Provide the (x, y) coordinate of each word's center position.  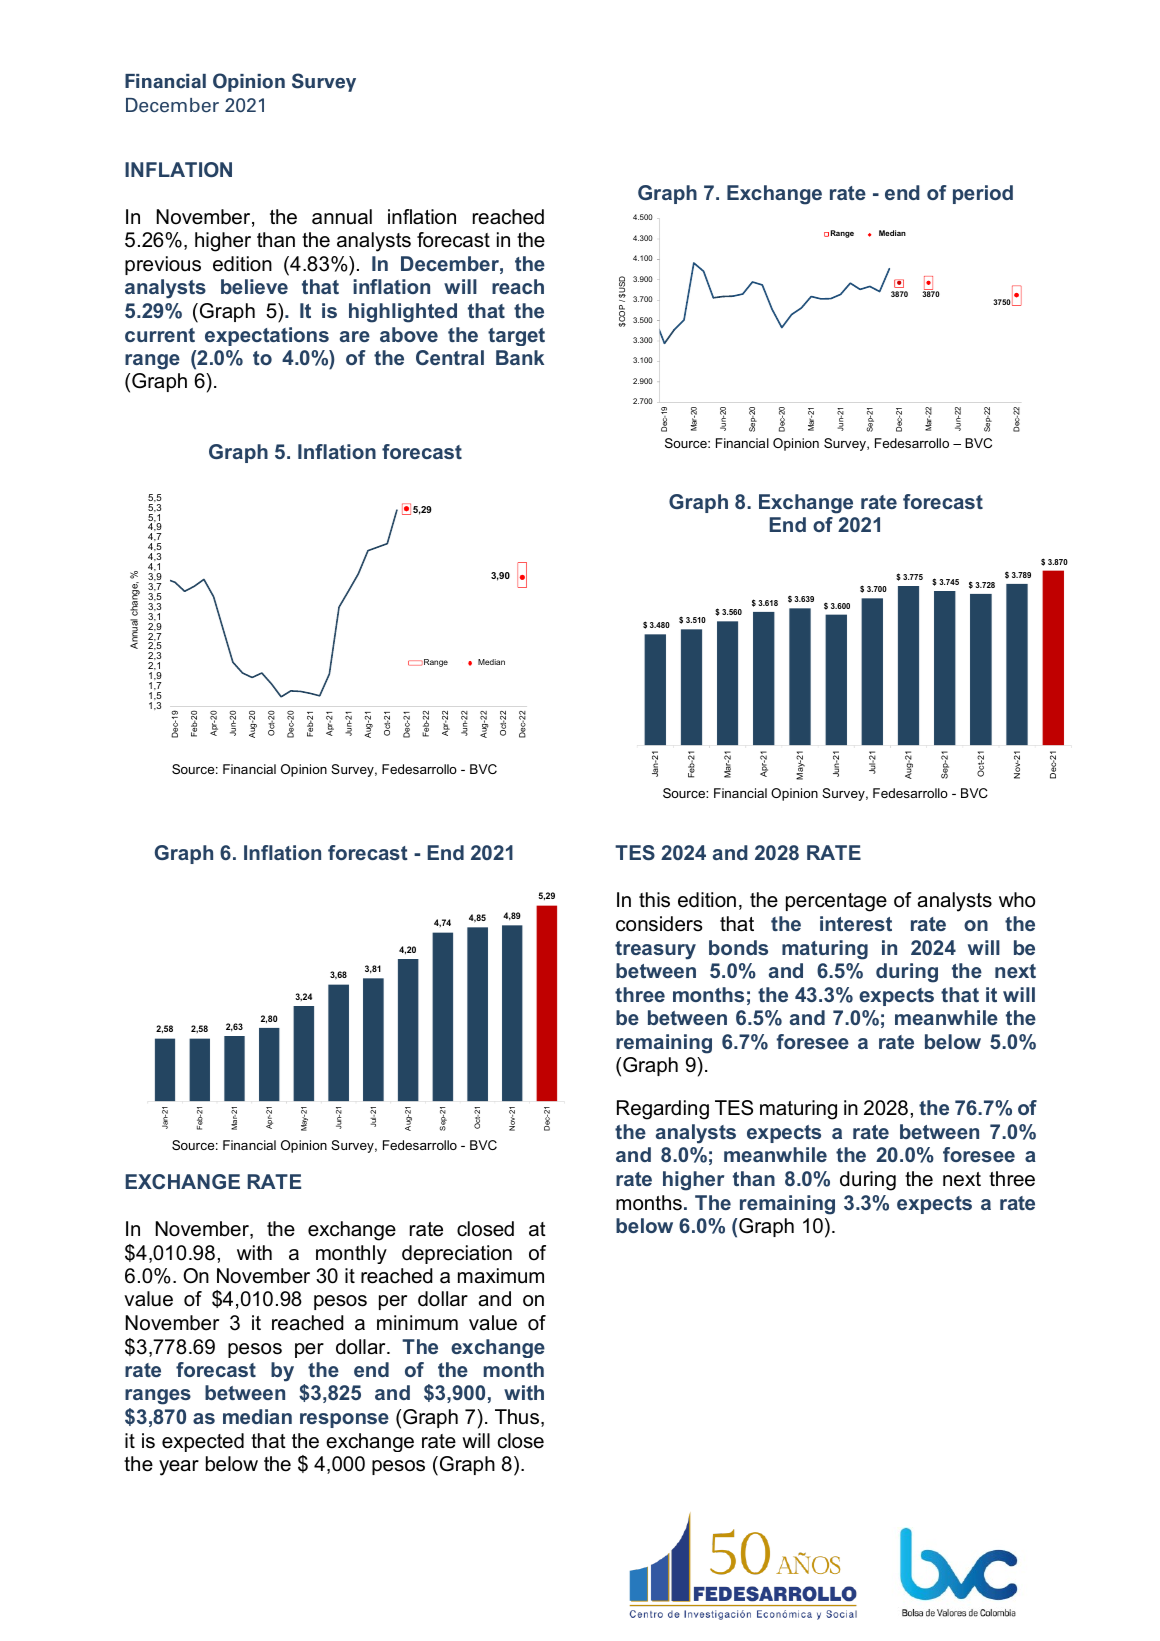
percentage (836, 902)
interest (856, 923)
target (516, 337)
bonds (738, 947)
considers (659, 924)
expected (203, 1442)
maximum (501, 1276)
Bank (520, 357)
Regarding (663, 1110)
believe (254, 286)
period (983, 194)
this (654, 900)
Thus (518, 1418)
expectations (267, 336)
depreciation (457, 1254)
